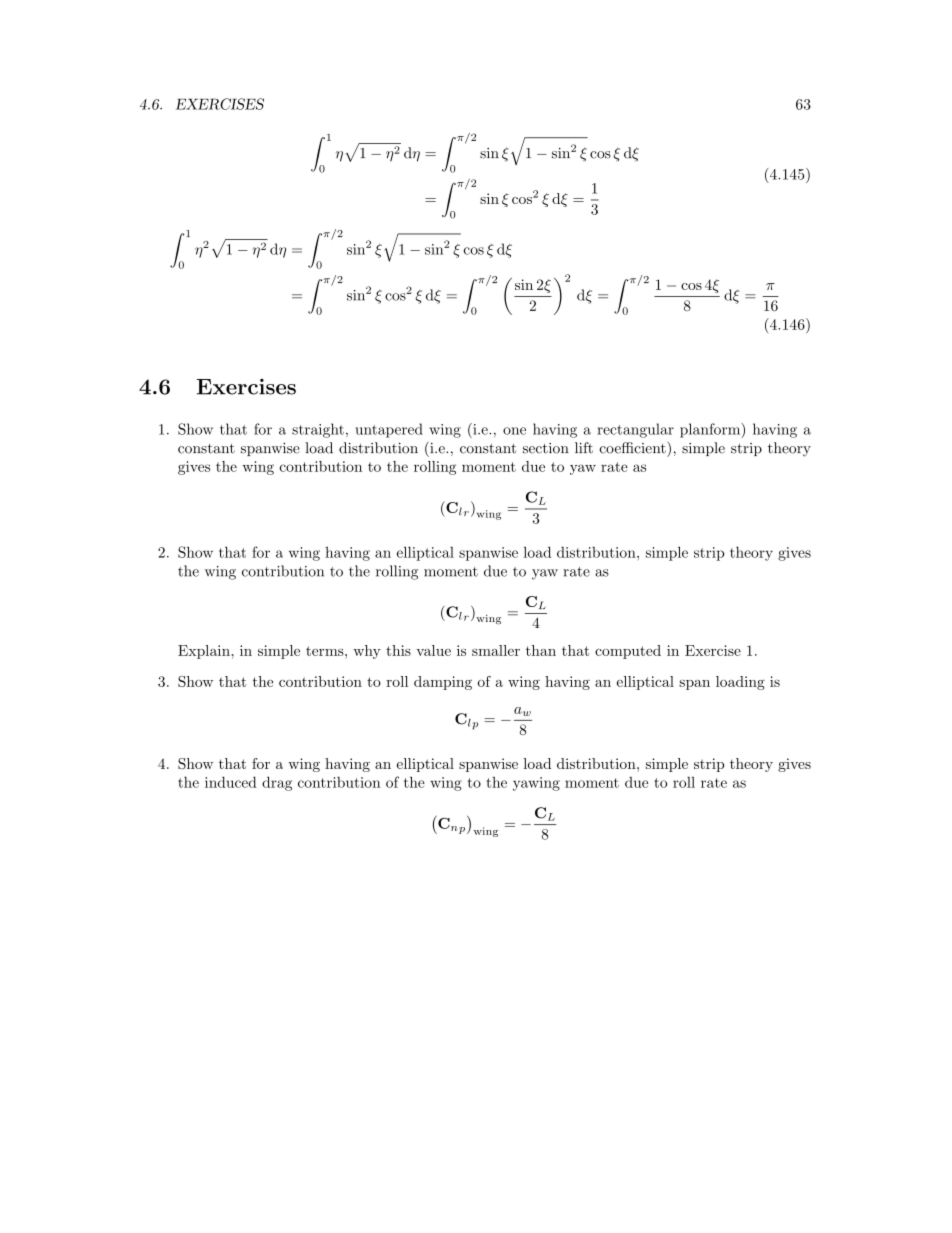 The height and width of the screenshot is (1233, 952). Describe the element at coordinates (633, 447) in the screenshot. I see `coefficient` at that location.
